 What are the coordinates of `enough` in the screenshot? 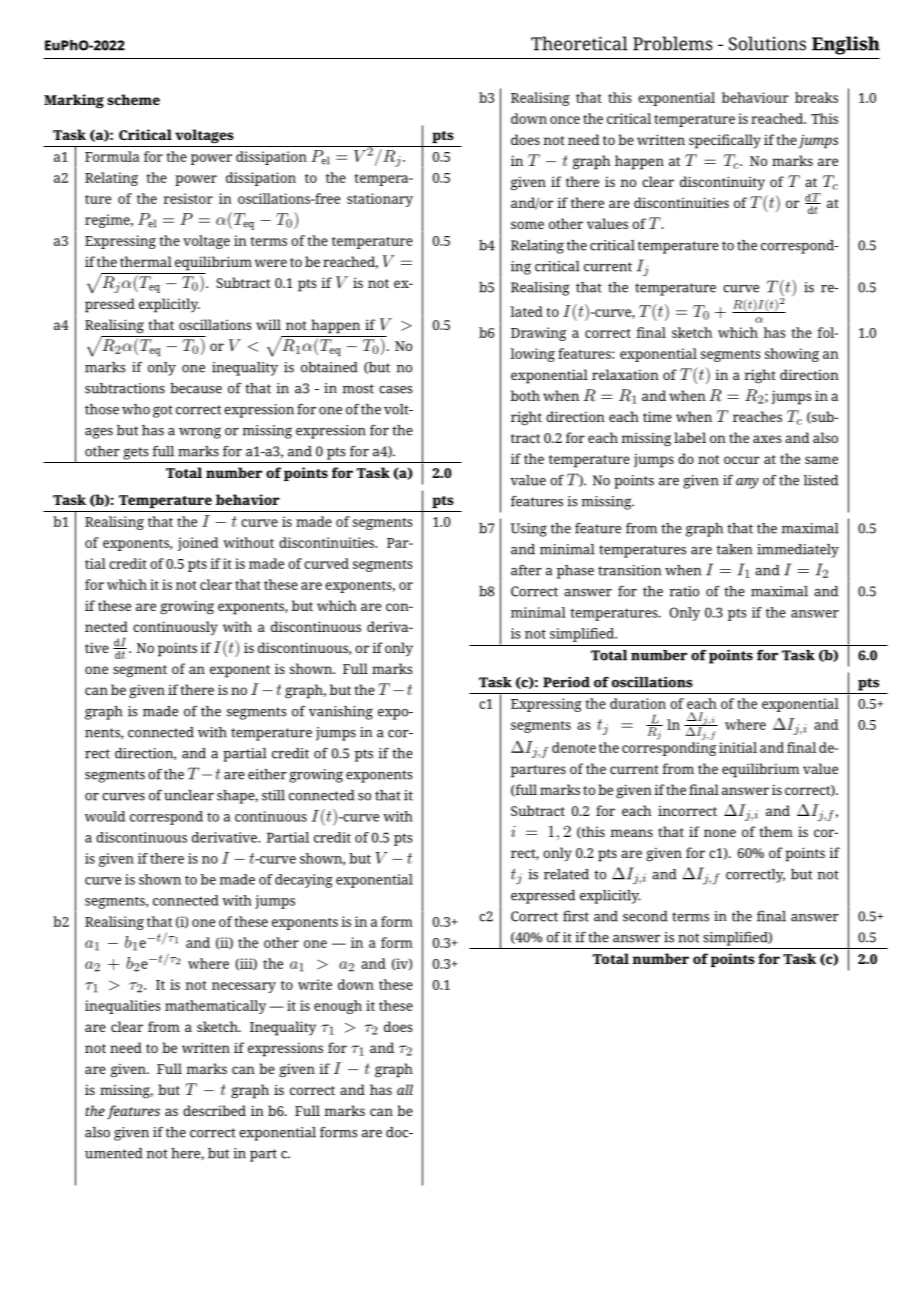 It's located at (338, 1007).
